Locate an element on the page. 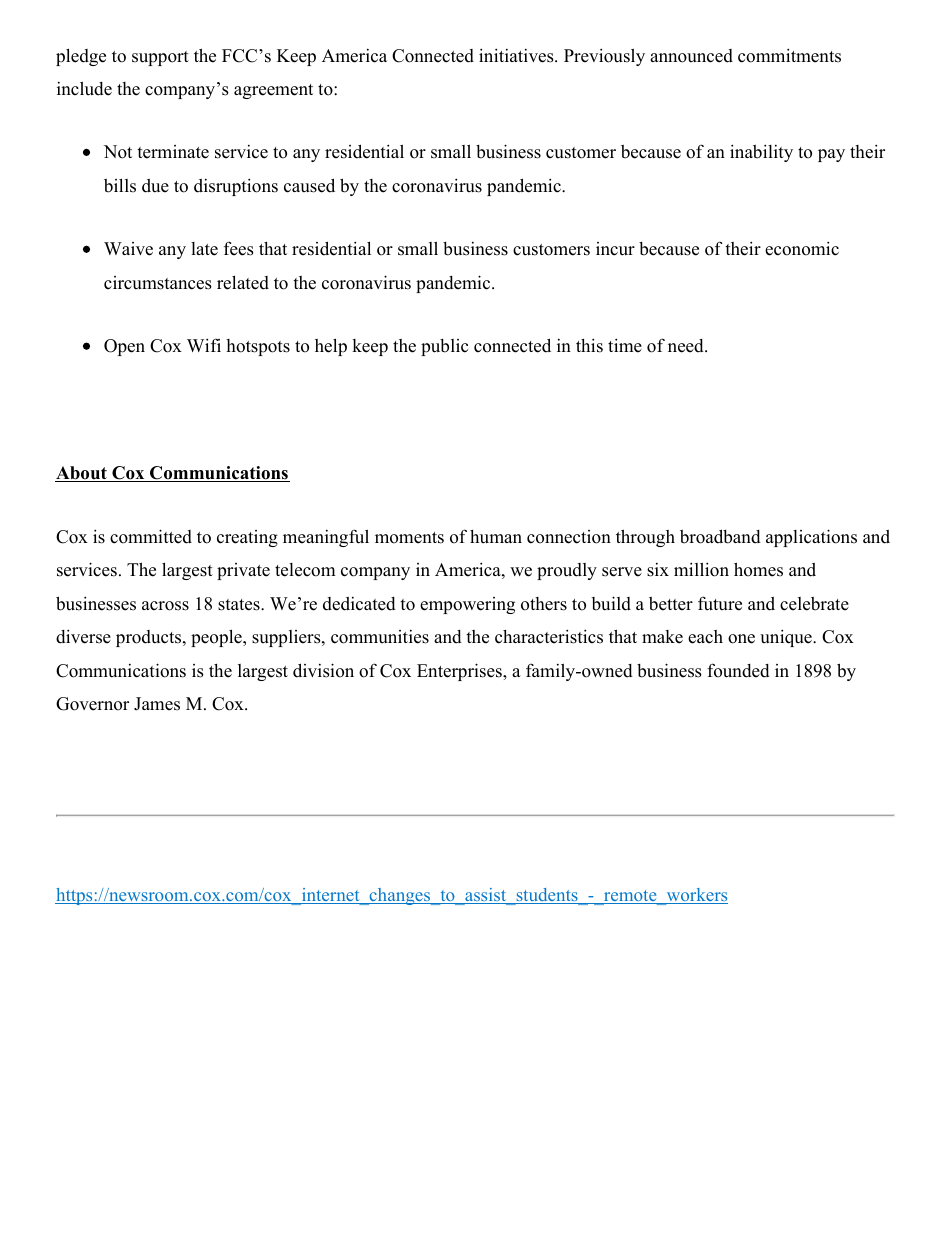  commitments is located at coordinates (789, 55).
